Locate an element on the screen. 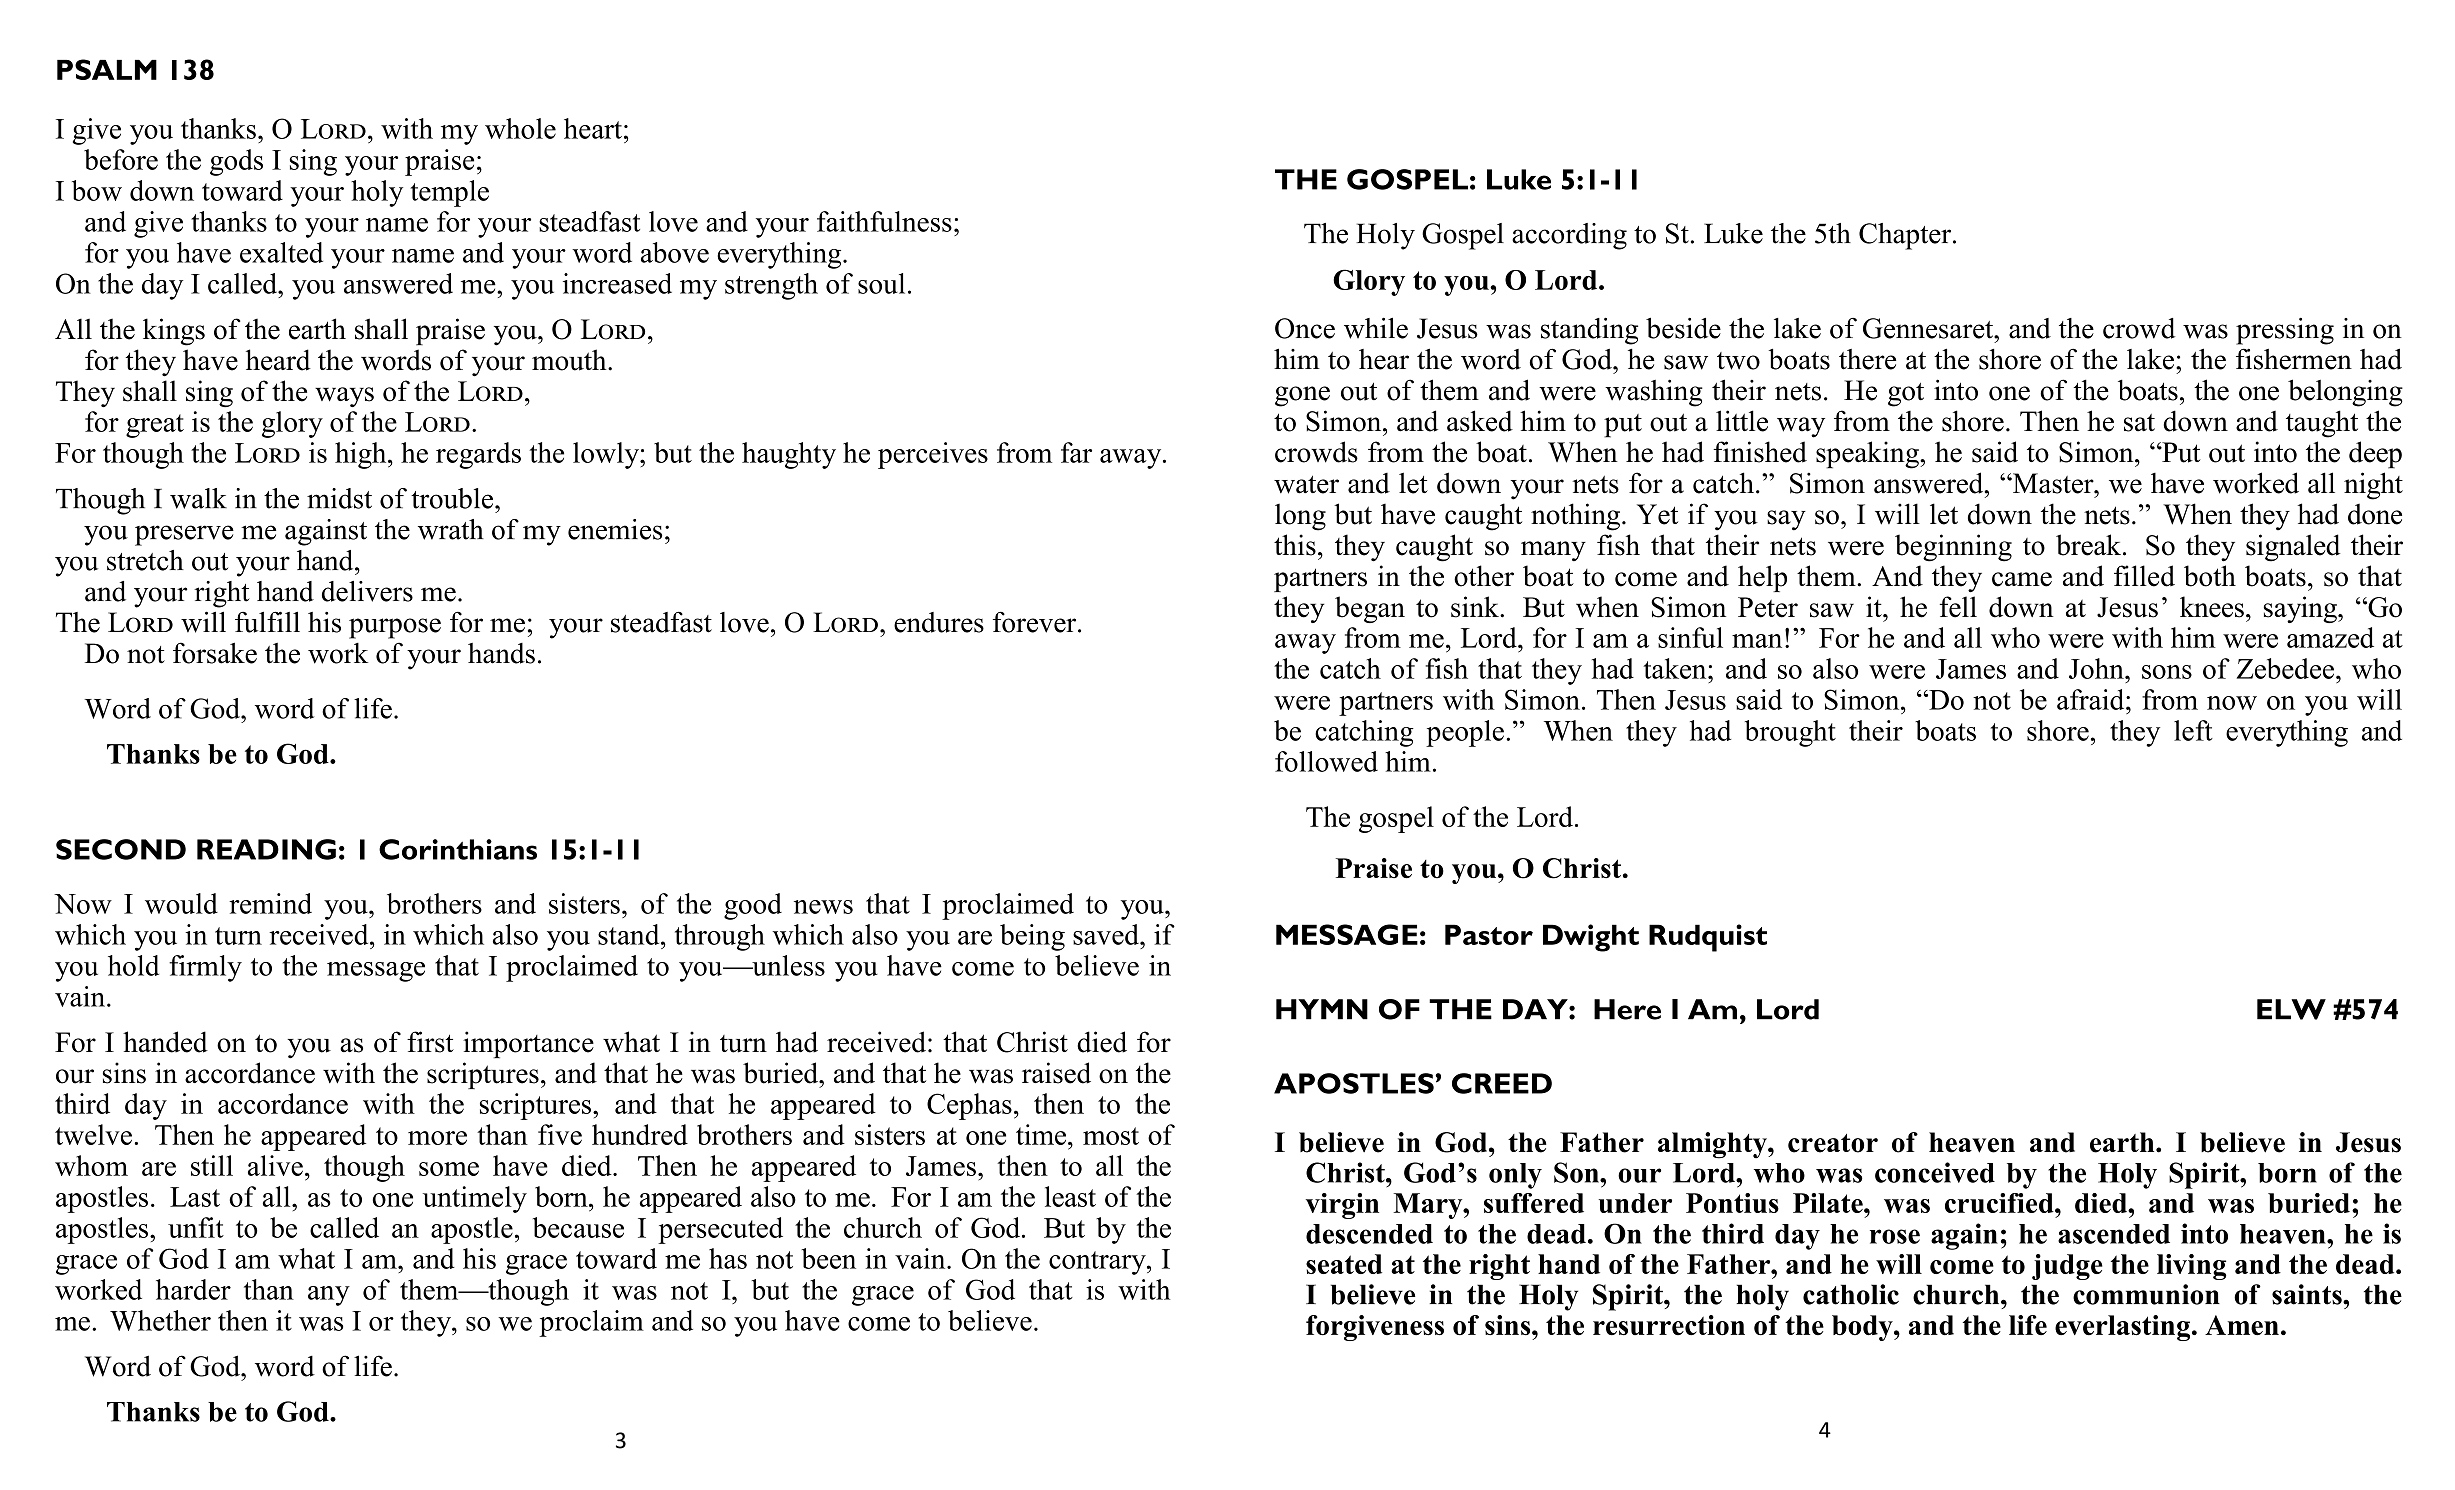  communion is located at coordinates (2146, 1294).
